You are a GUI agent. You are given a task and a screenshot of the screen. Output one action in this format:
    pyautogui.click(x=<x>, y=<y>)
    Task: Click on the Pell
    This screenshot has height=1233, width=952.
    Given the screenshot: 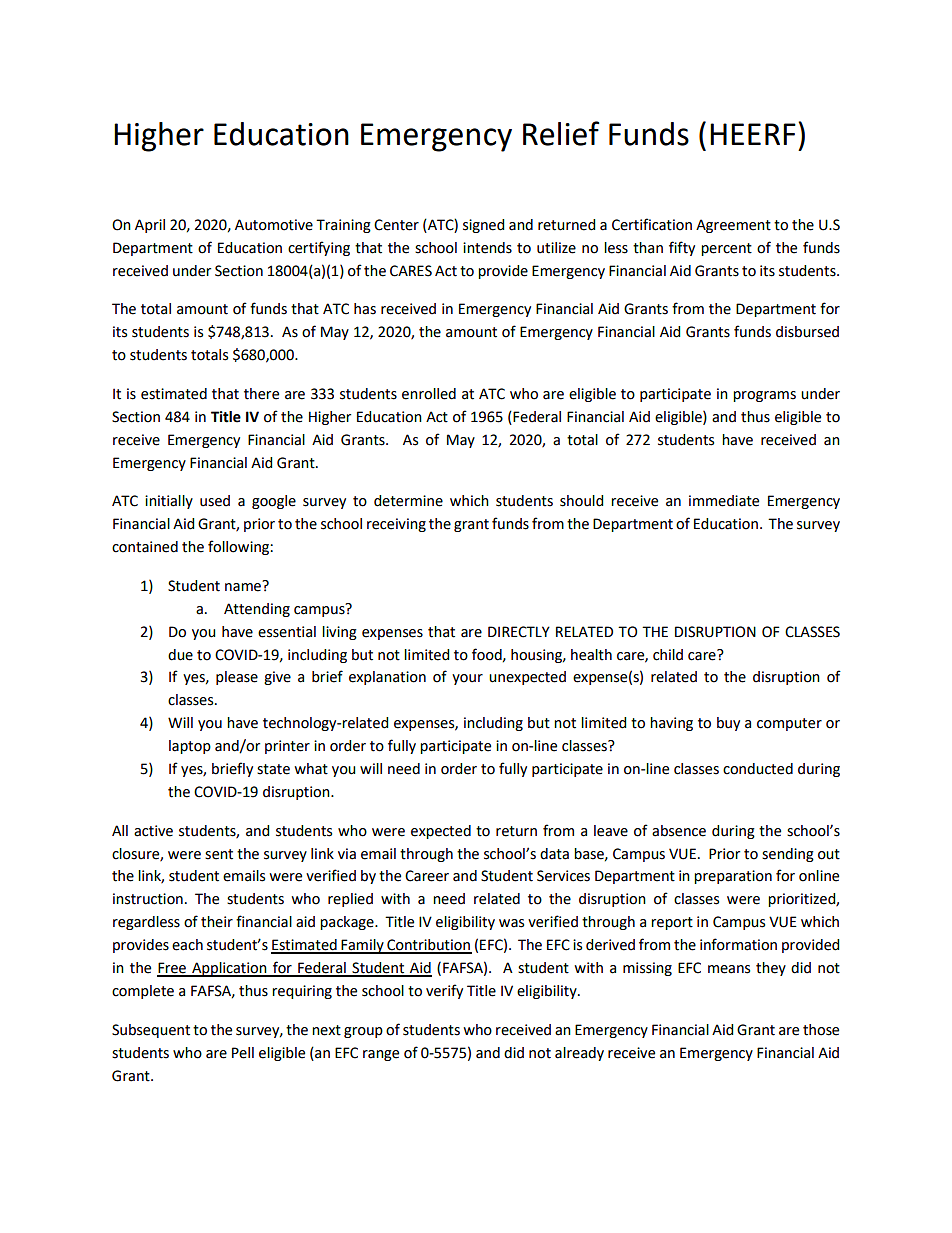 What is the action you would take?
    pyautogui.click(x=243, y=1053)
